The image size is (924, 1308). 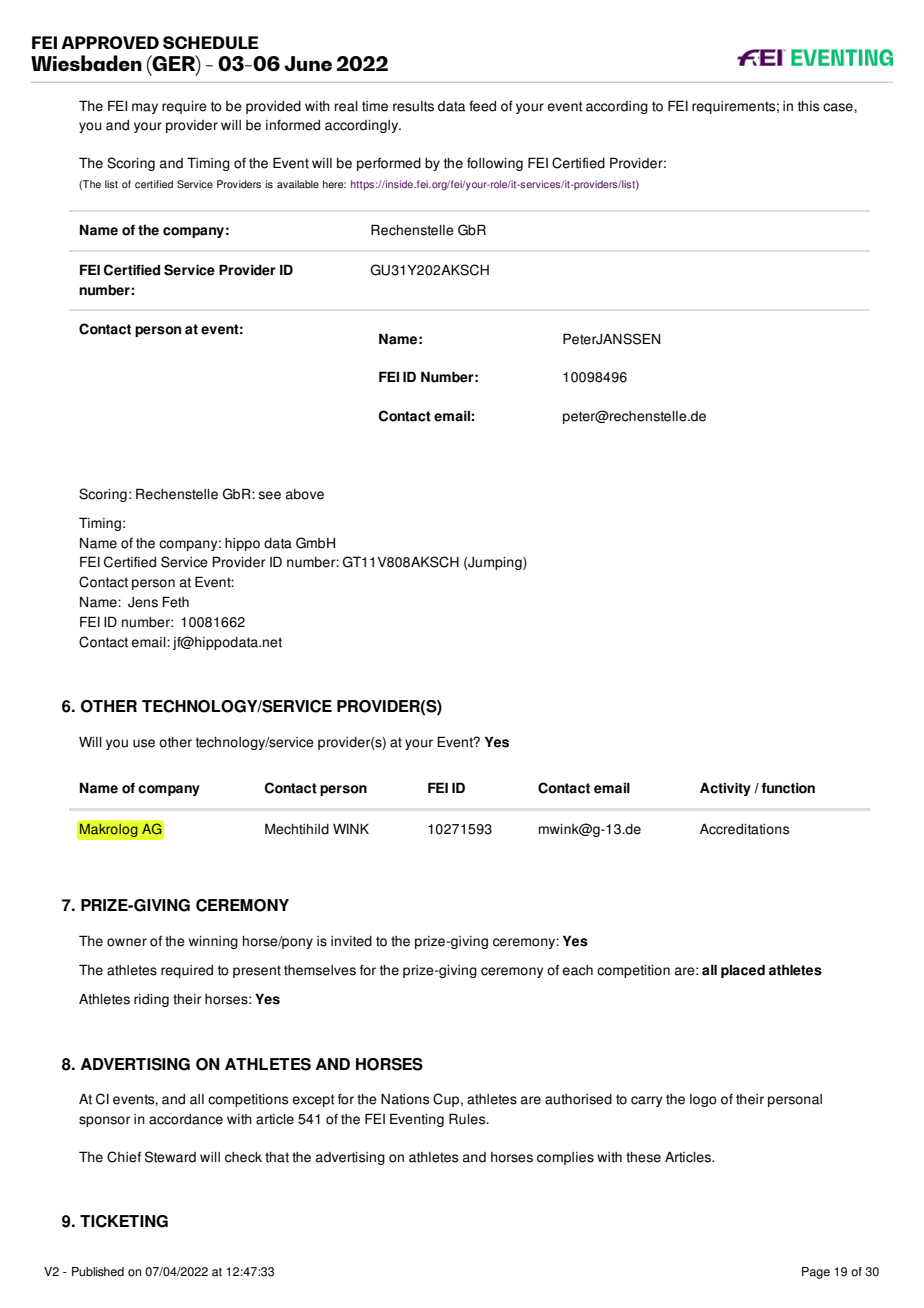 What do you see at coordinates (305, 494) in the screenshot?
I see `above` at bounding box center [305, 494].
